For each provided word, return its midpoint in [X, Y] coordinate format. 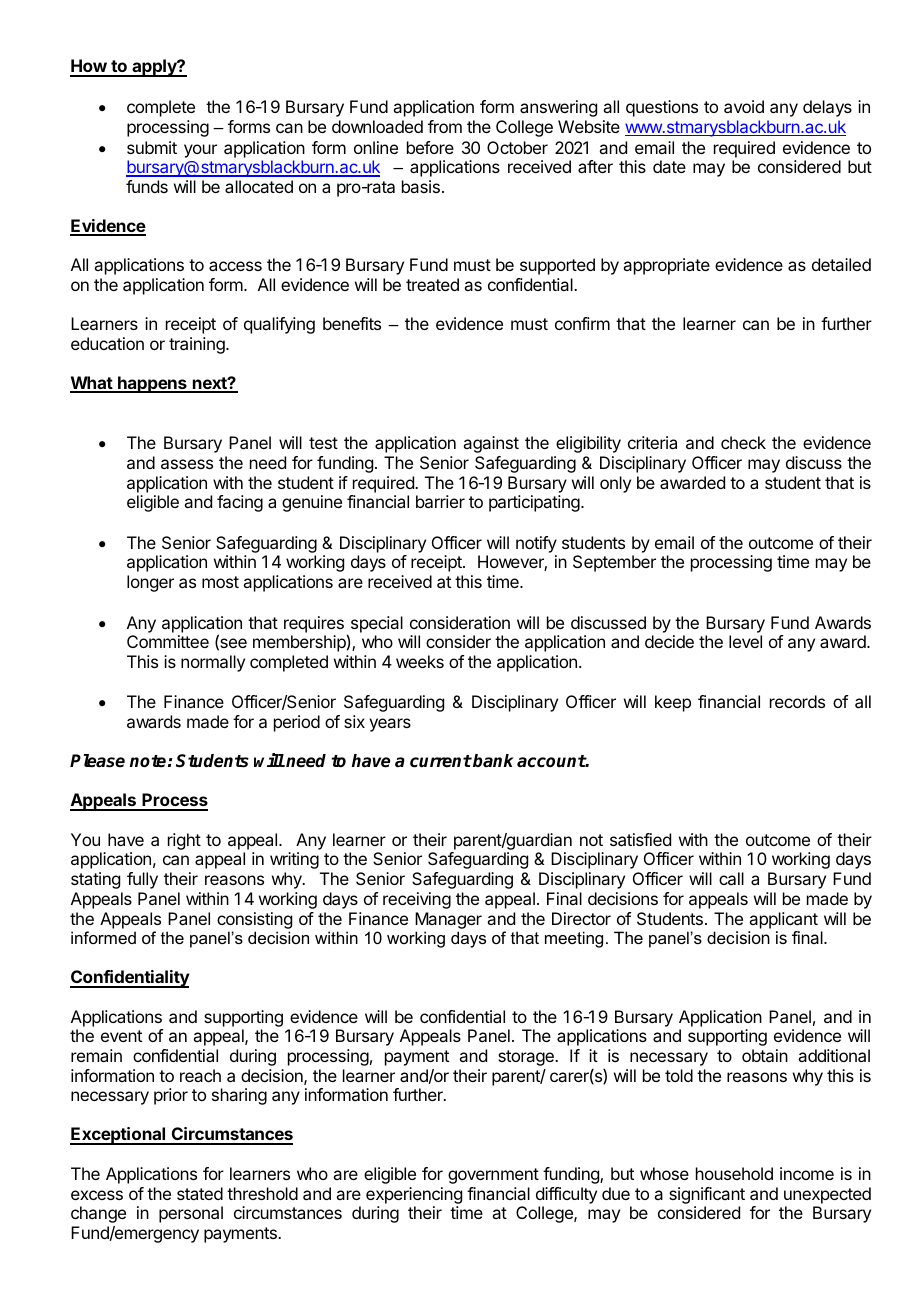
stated [200, 1193]
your [200, 151]
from [445, 126]
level [745, 641]
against [491, 444]
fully [142, 880]
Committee [168, 641]
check [743, 442]
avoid [744, 106]
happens [152, 384]
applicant [783, 920]
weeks [420, 661]
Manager [448, 920]
